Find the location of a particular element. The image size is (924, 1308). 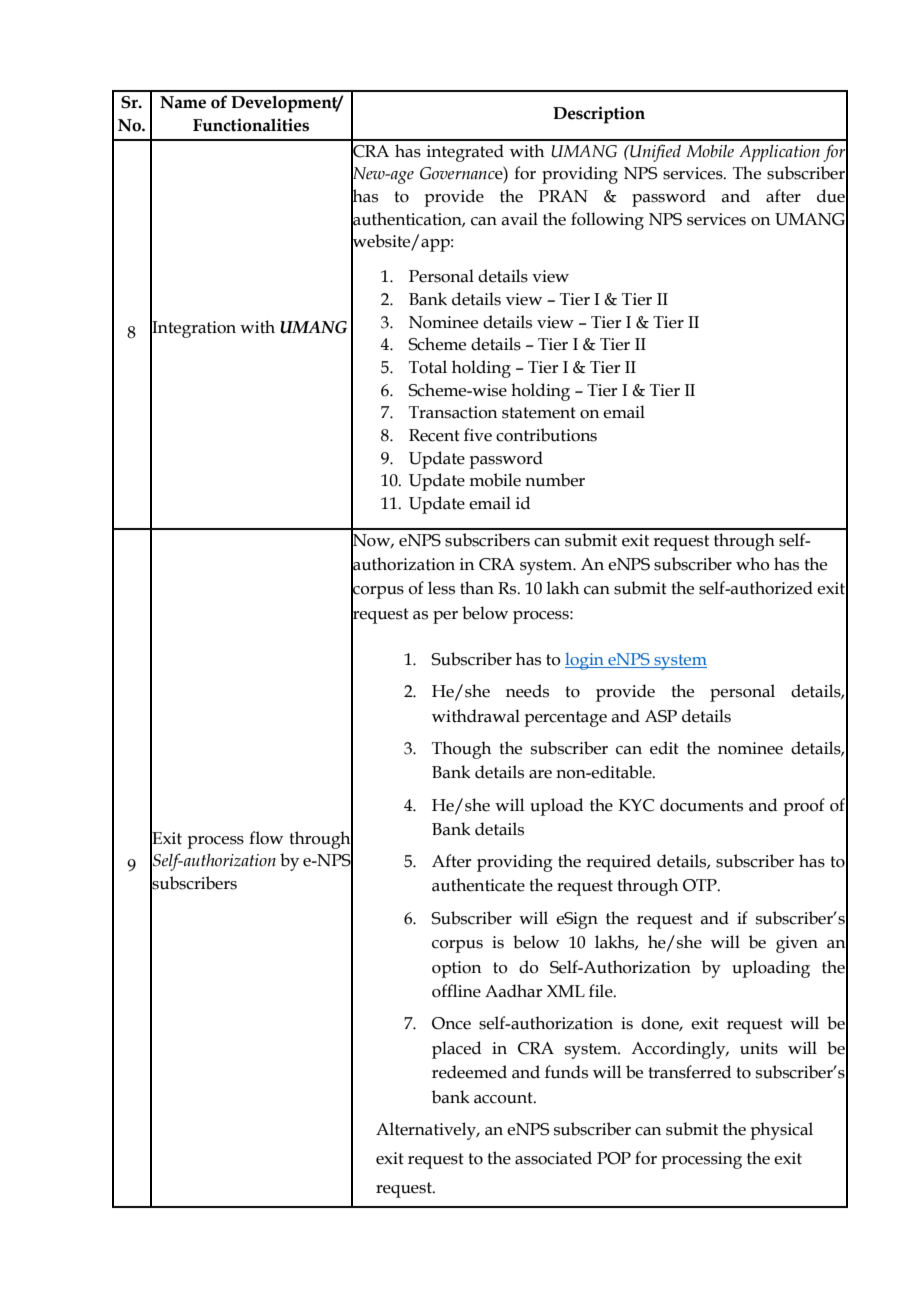

Functionalities is located at coordinates (251, 125).
